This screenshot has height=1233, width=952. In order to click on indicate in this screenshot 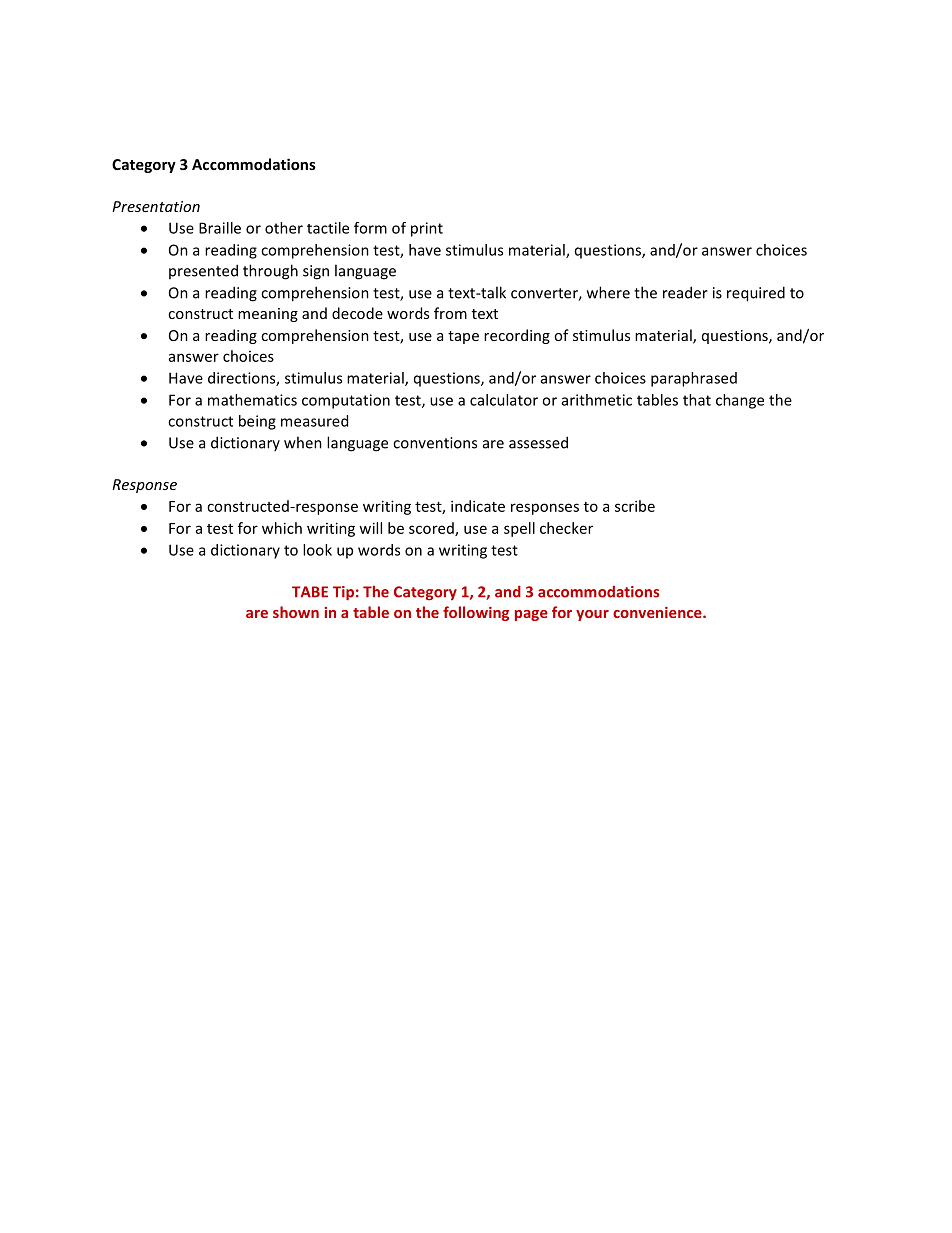, I will do `click(478, 506)`.
